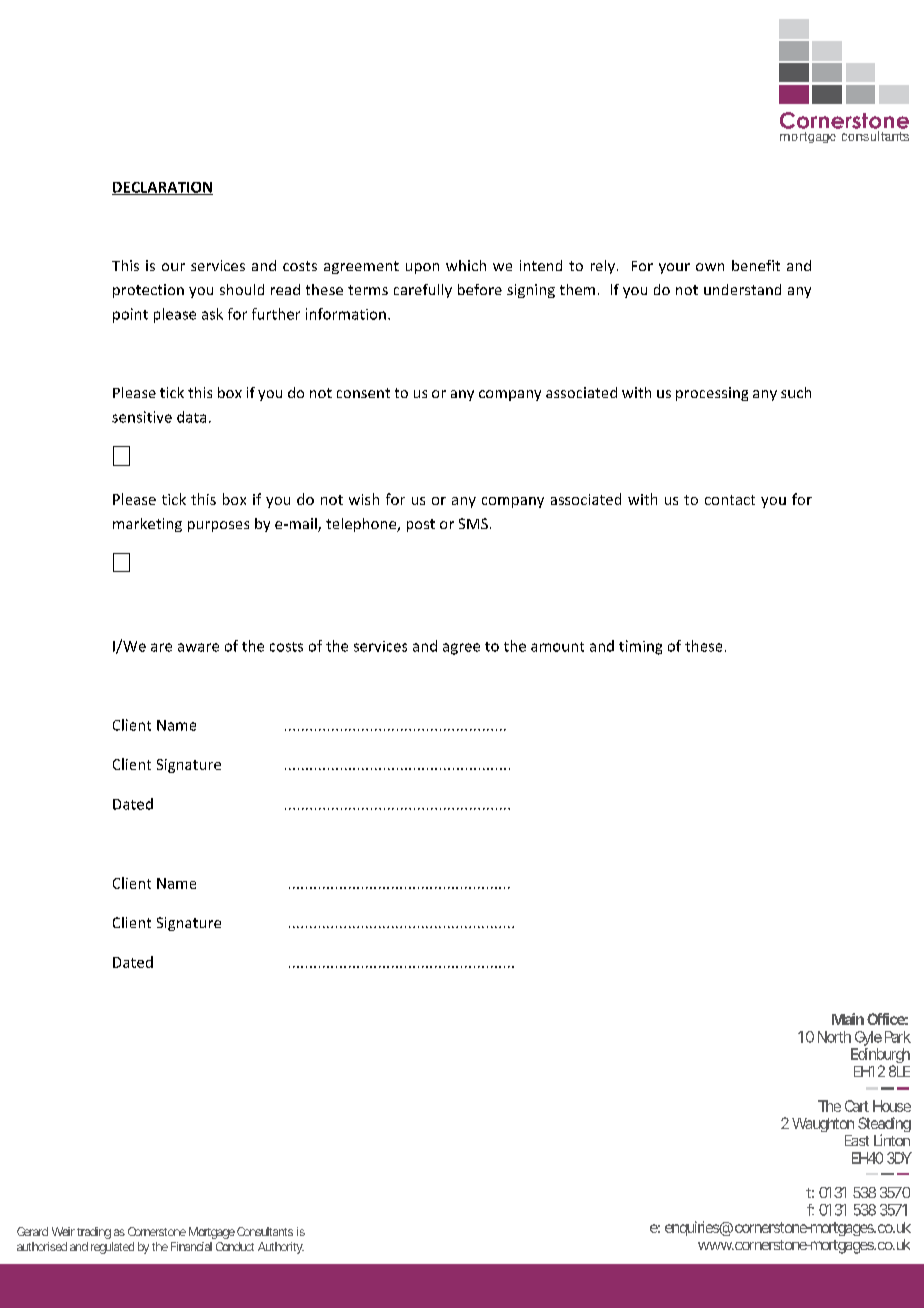  I want to click on such, so click(796, 392).
